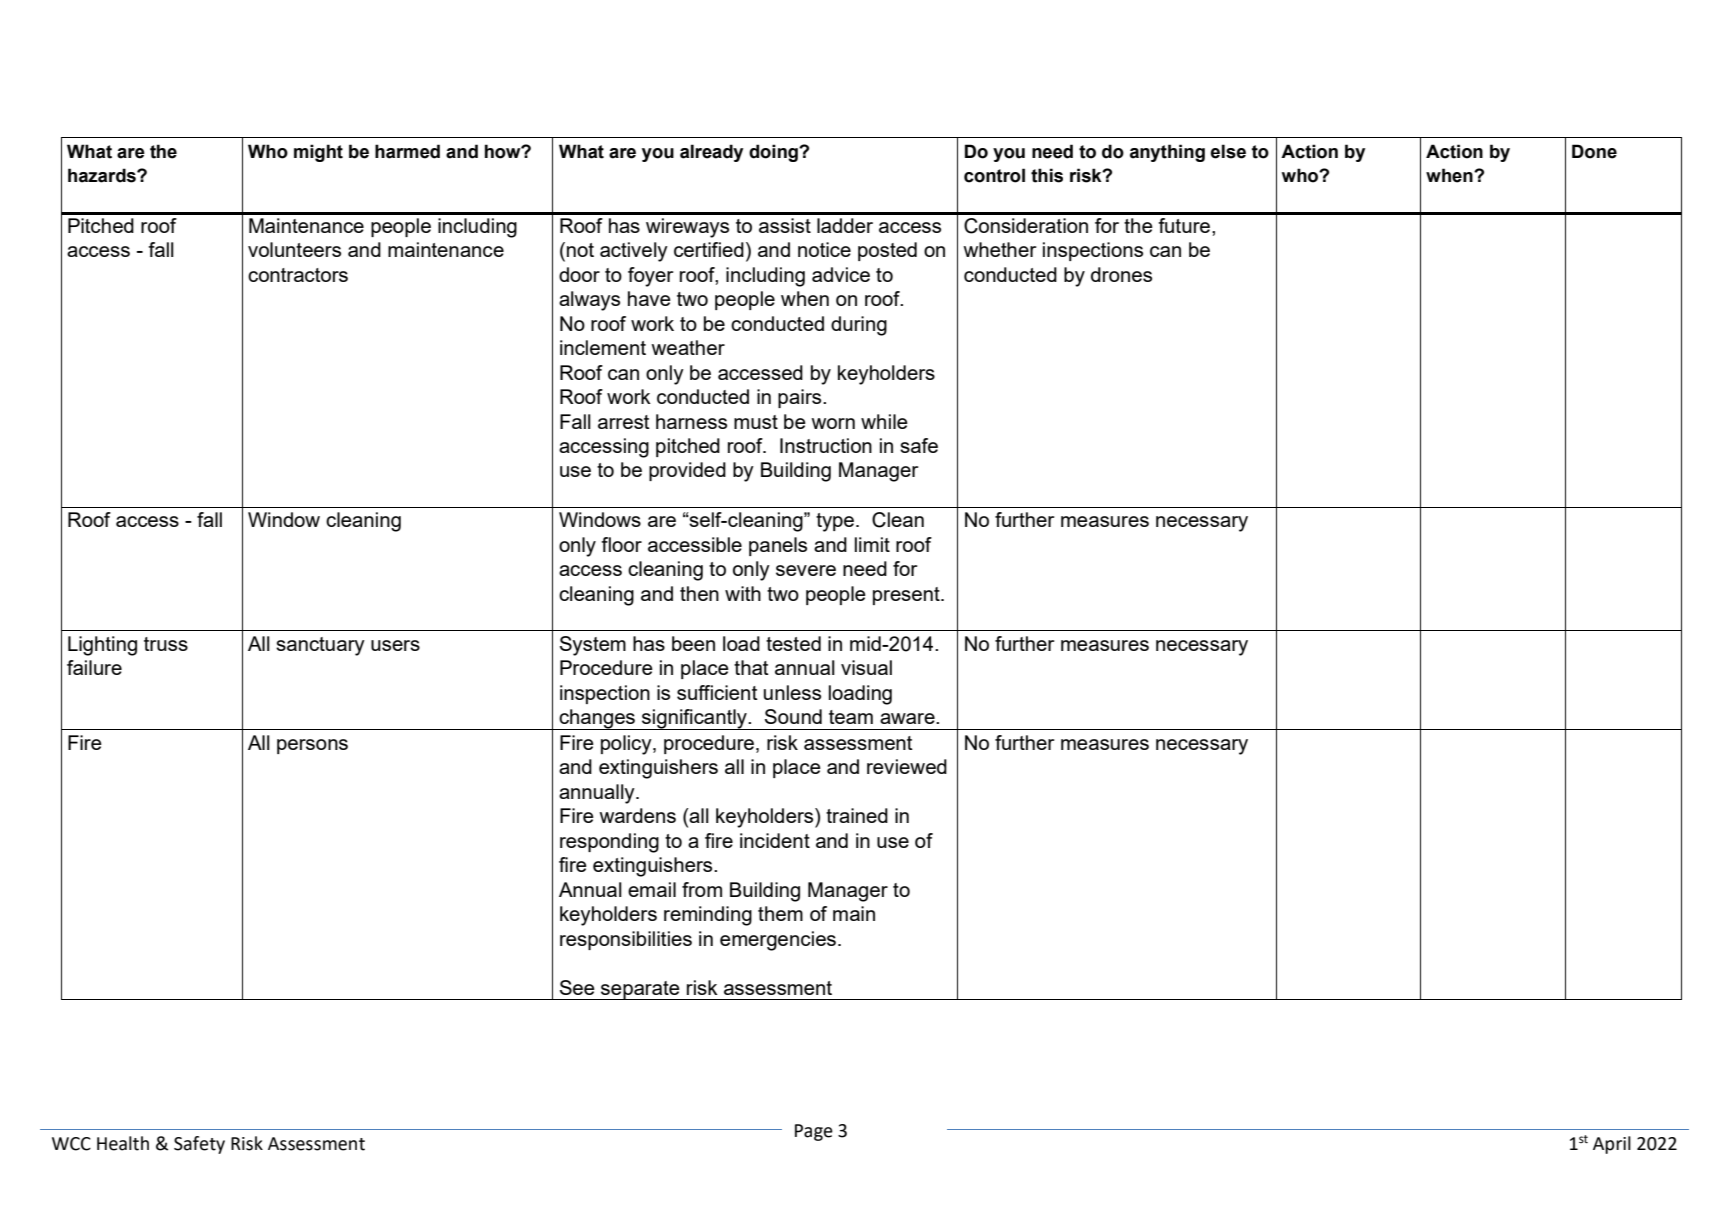 This image has height=1214, width=1718. What do you see at coordinates (1594, 151) in the image?
I see `Done` at bounding box center [1594, 151].
